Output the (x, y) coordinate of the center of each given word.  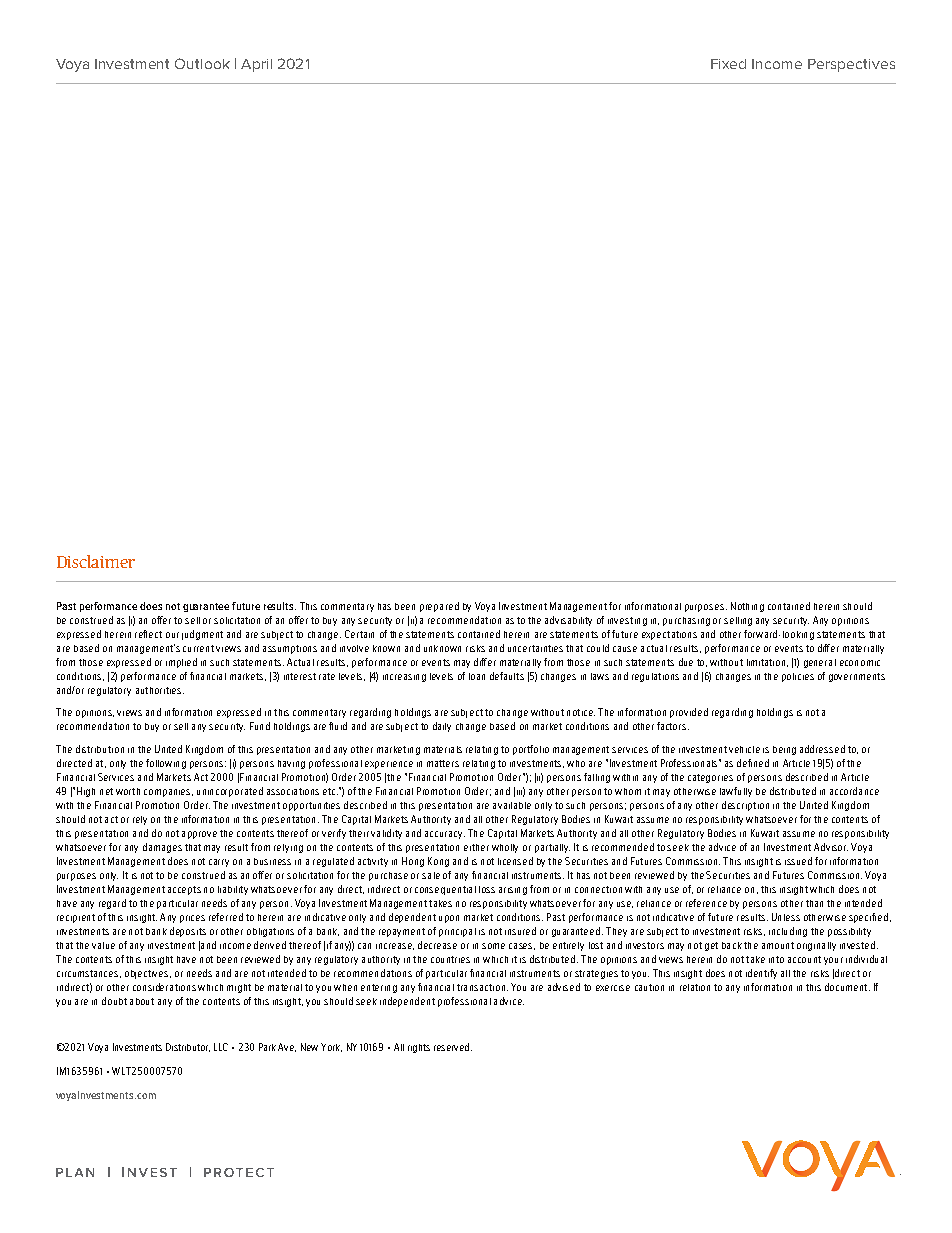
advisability (568, 621)
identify (761, 974)
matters (443, 763)
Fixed (728, 64)
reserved (451, 1047)
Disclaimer (96, 561)
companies (168, 793)
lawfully (736, 792)
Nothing (747, 607)
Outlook (202, 63)
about (142, 1001)
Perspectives (851, 65)
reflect (148, 634)
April (256, 65)
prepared (439, 607)
